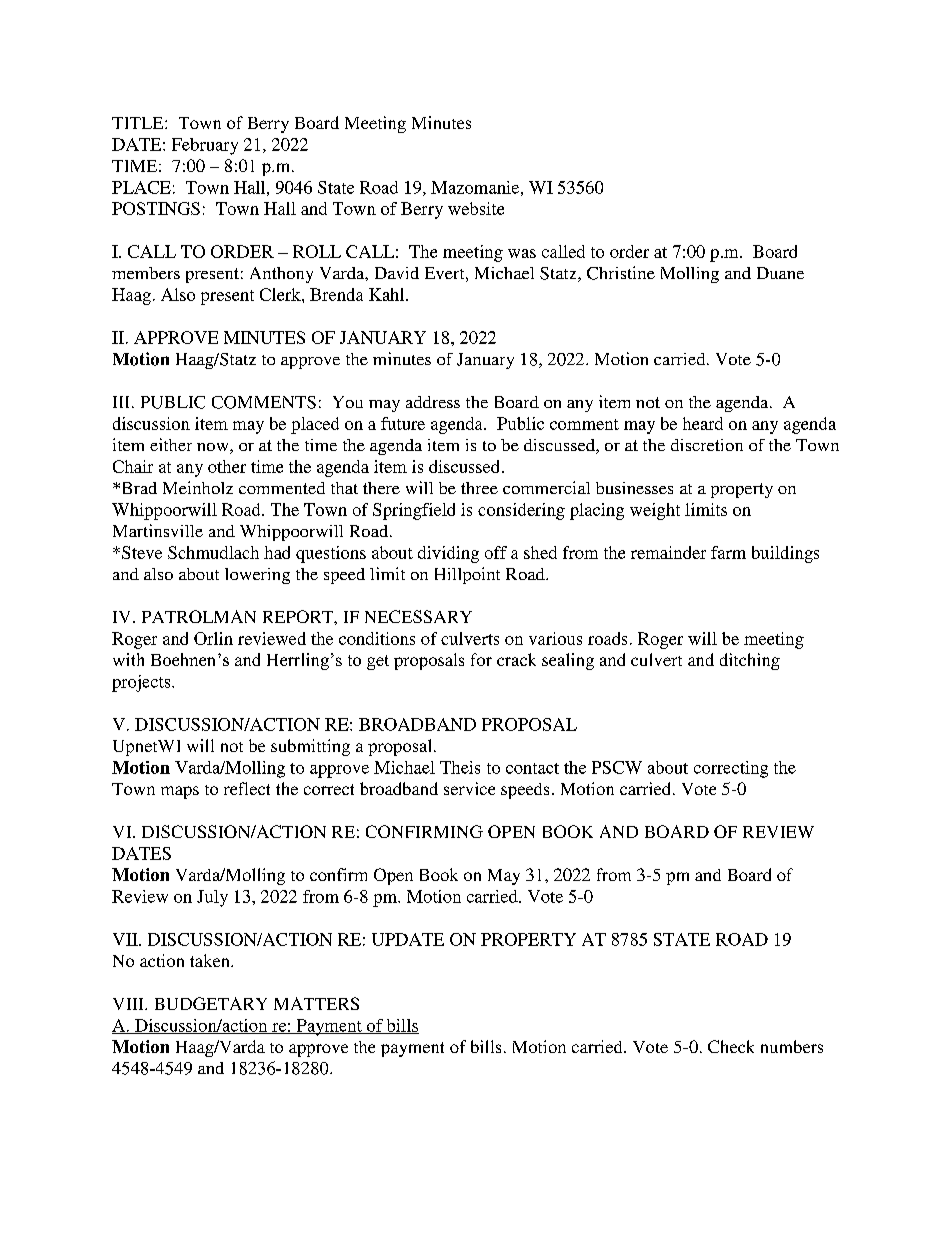 This image has height=1233, width=952. I want to click on three, so click(479, 488).
